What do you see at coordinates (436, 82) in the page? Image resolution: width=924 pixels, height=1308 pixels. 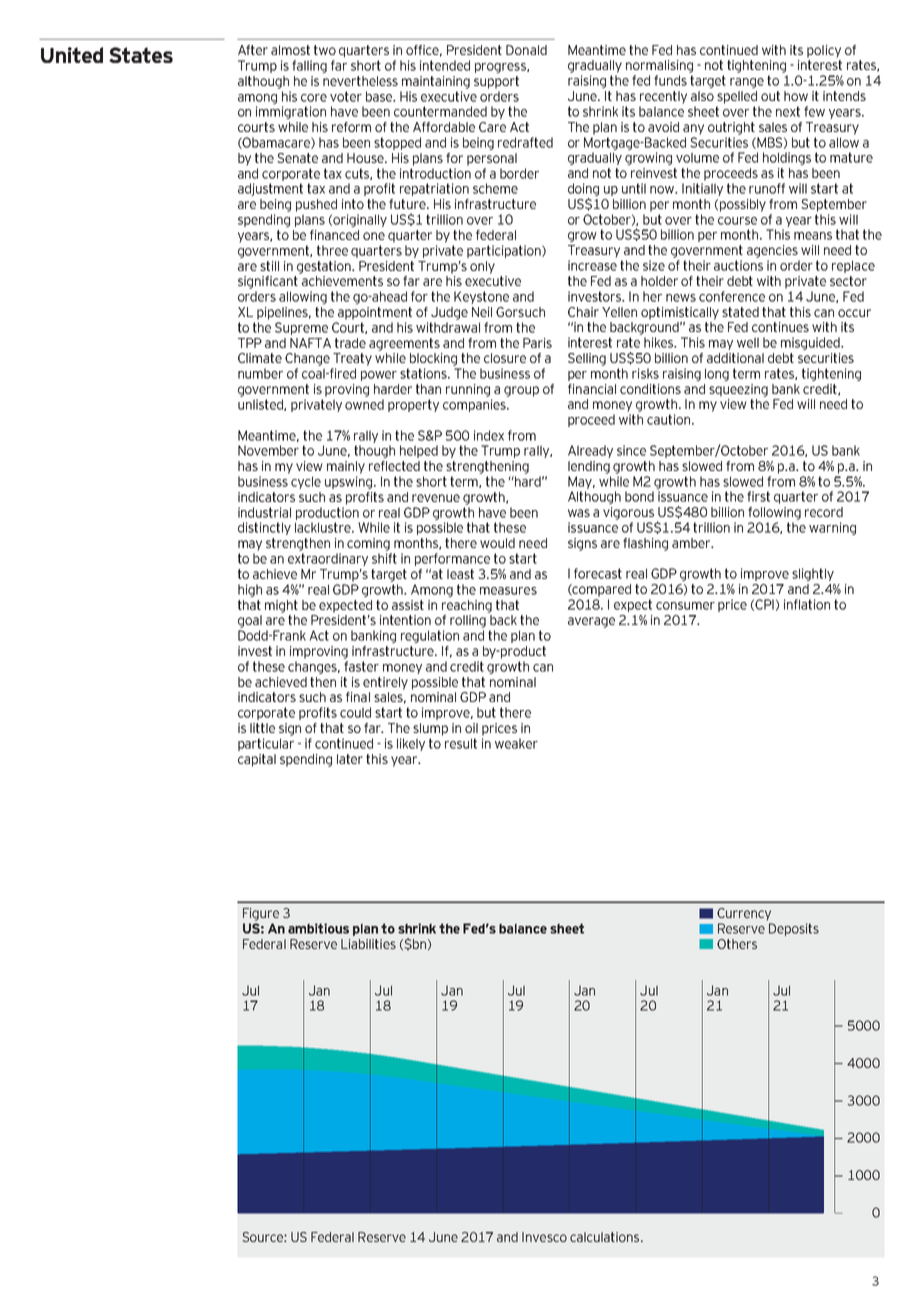 I see `maintaining` at bounding box center [436, 82].
